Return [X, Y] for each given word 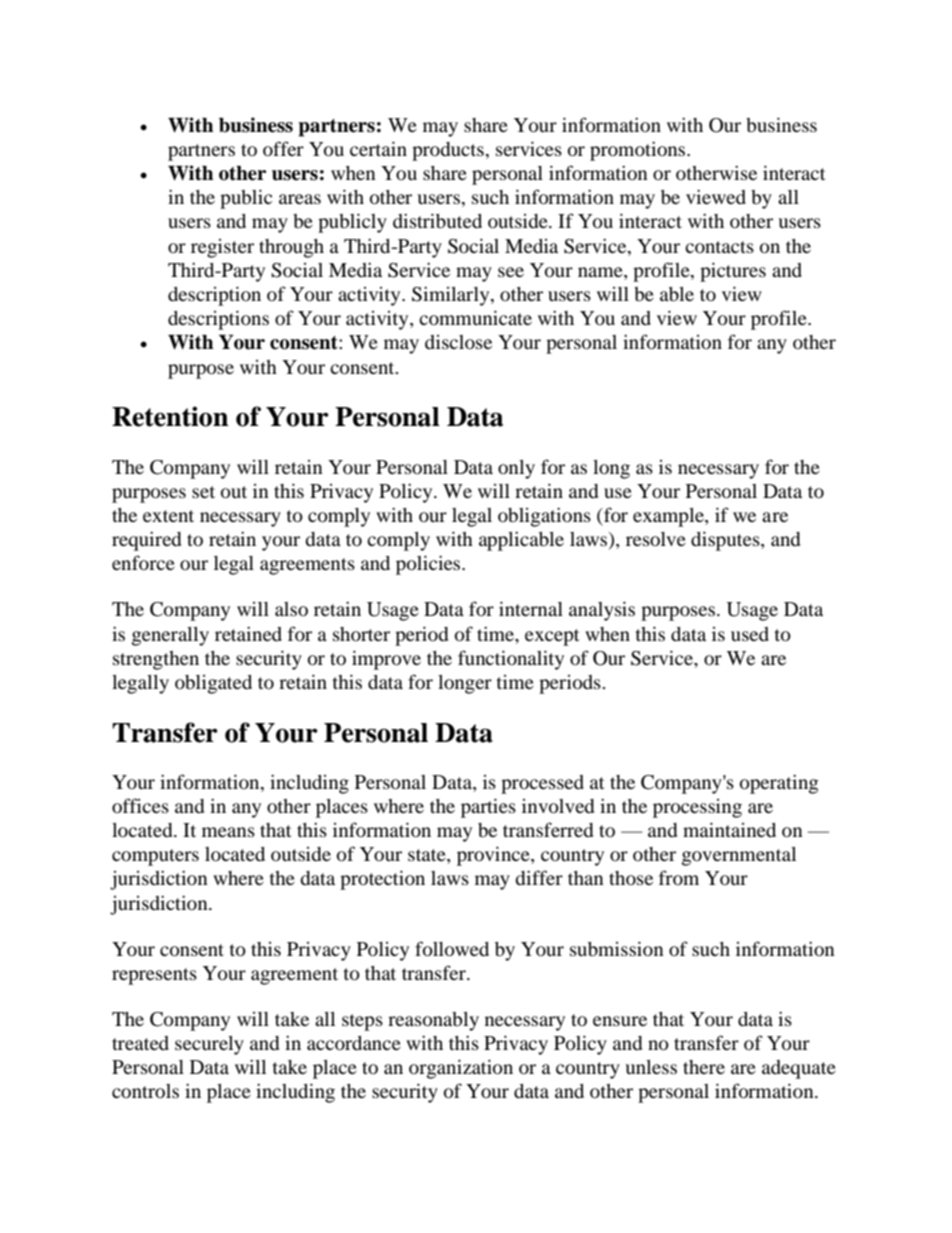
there [704, 1067]
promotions [639, 151]
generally [170, 636]
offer [283, 148]
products [448, 151]
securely [209, 1045]
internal [531, 608]
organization [461, 1069]
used [750, 634]
